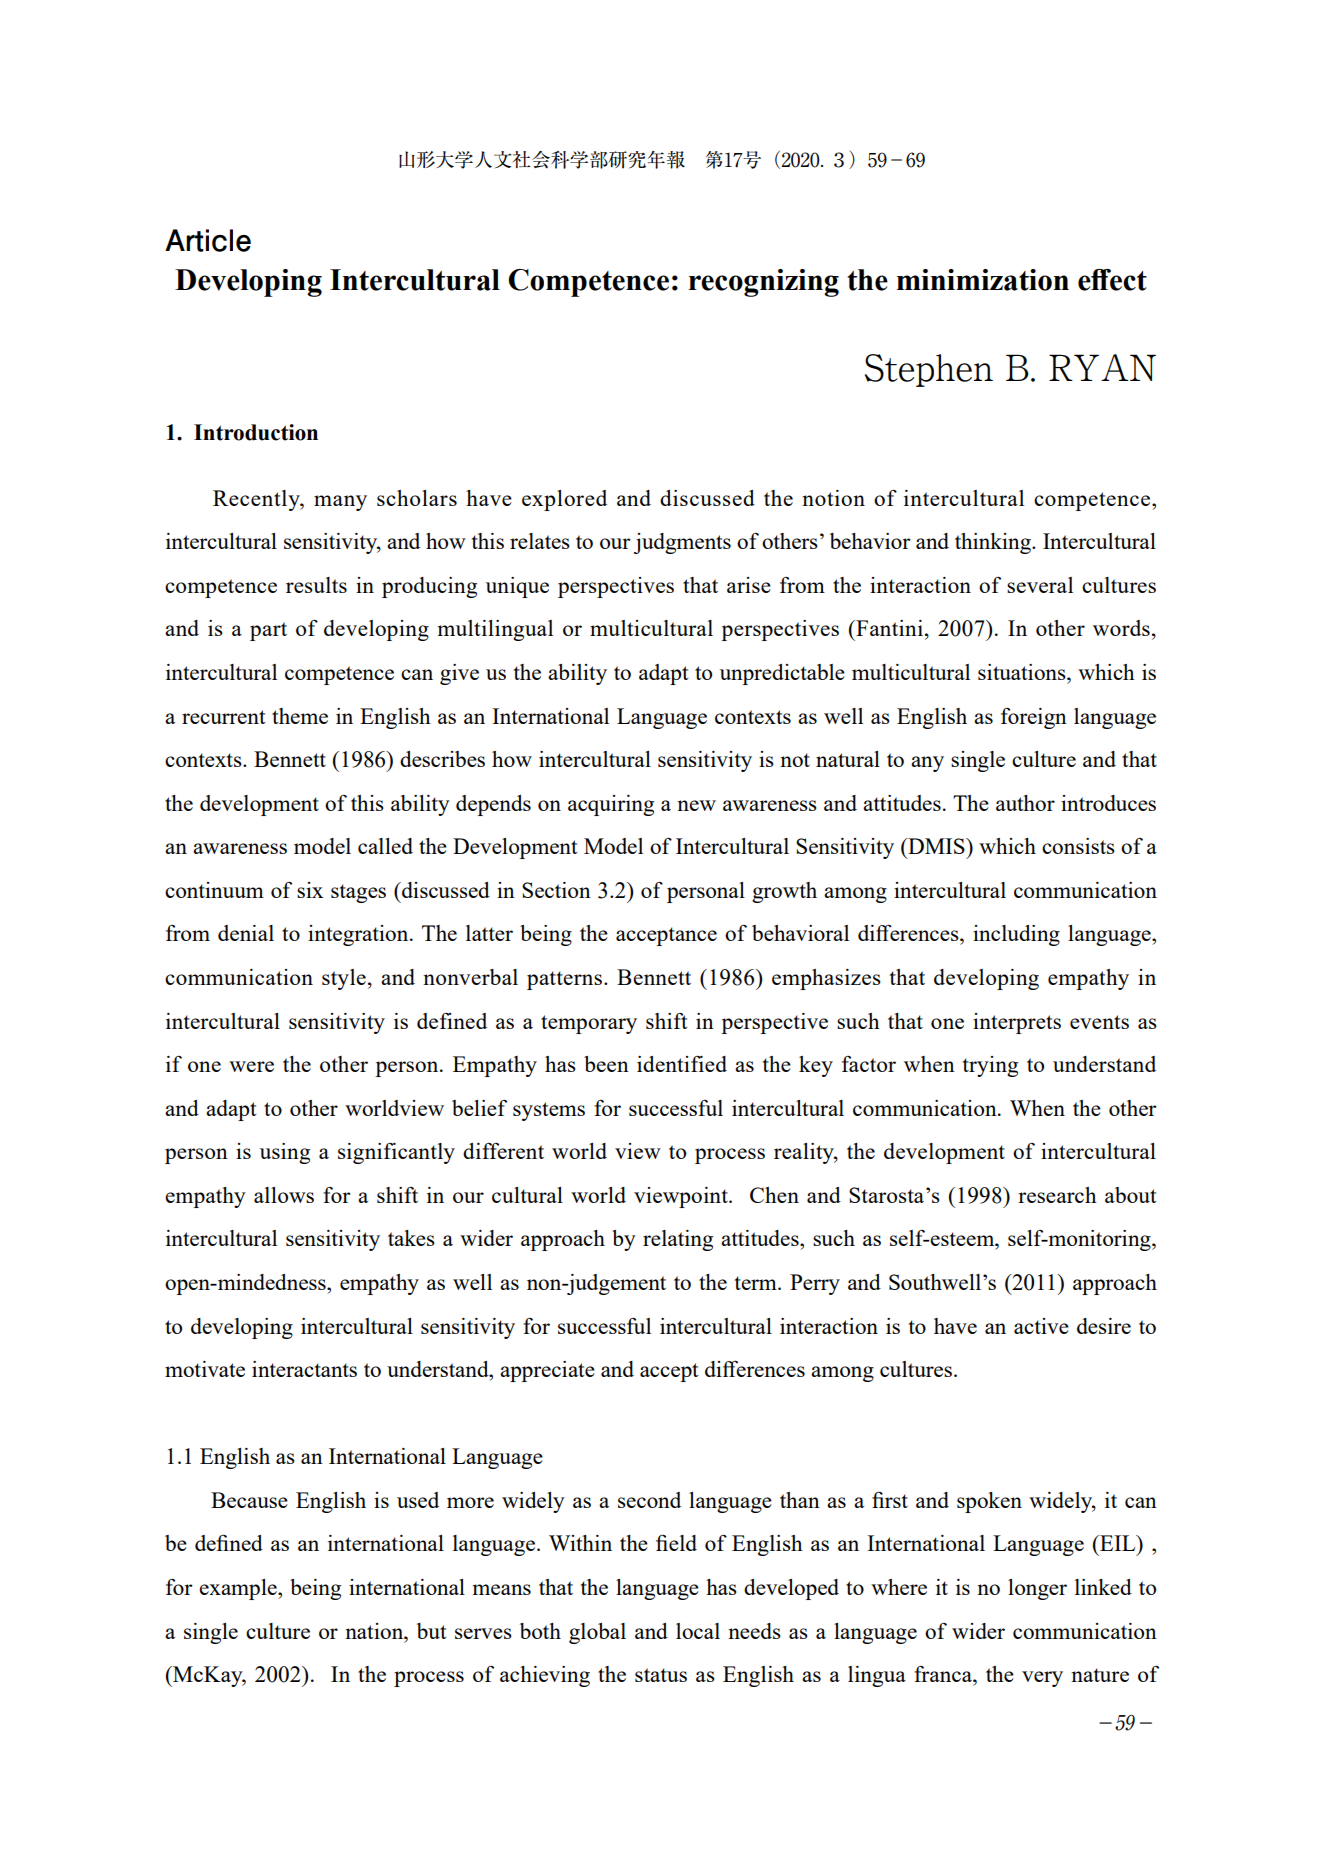 The height and width of the image is (1867, 1322). I want to click on patterns, so click(564, 980).
